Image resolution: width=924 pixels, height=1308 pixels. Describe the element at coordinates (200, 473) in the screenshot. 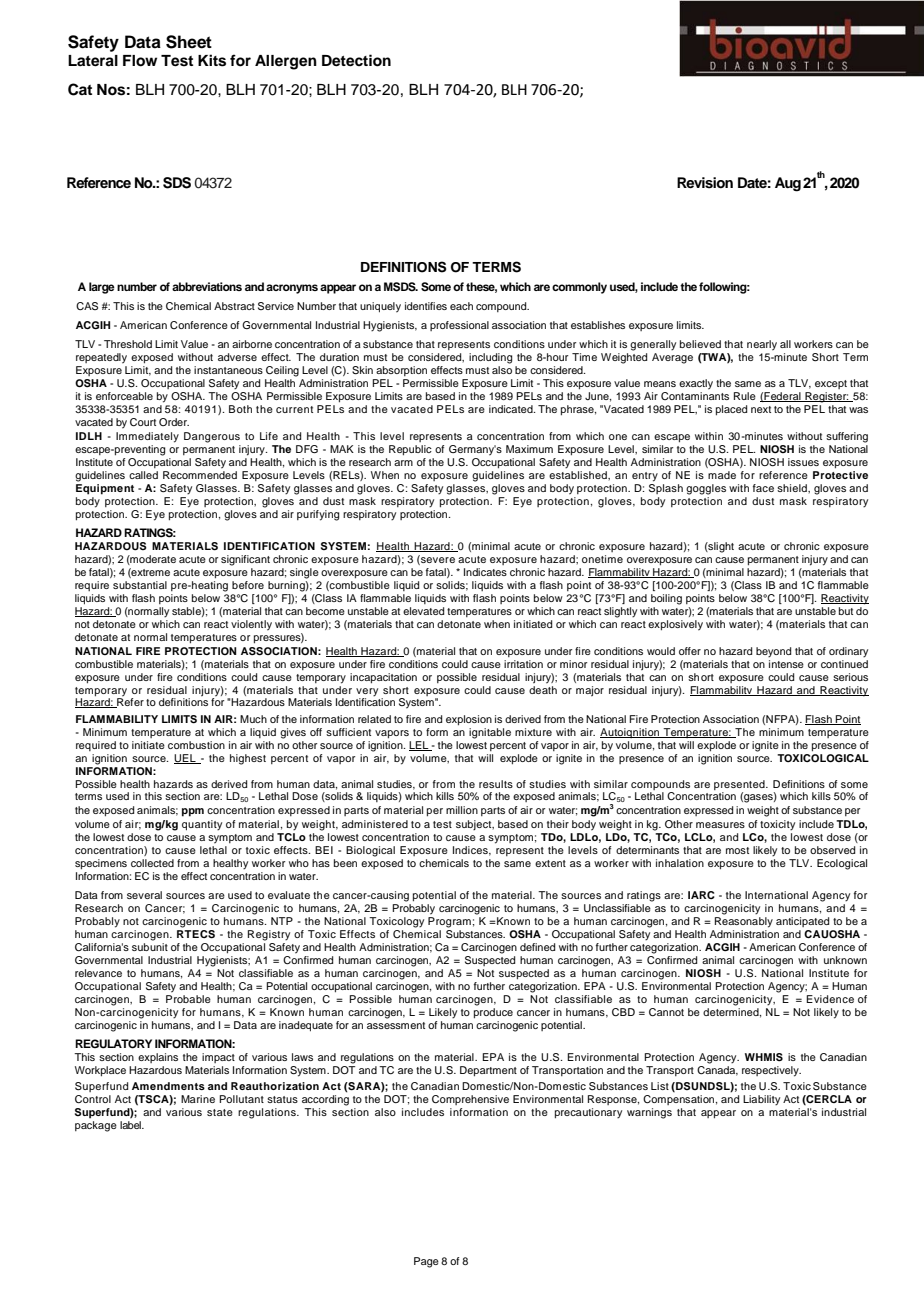

I see `Recommended` at that location.
